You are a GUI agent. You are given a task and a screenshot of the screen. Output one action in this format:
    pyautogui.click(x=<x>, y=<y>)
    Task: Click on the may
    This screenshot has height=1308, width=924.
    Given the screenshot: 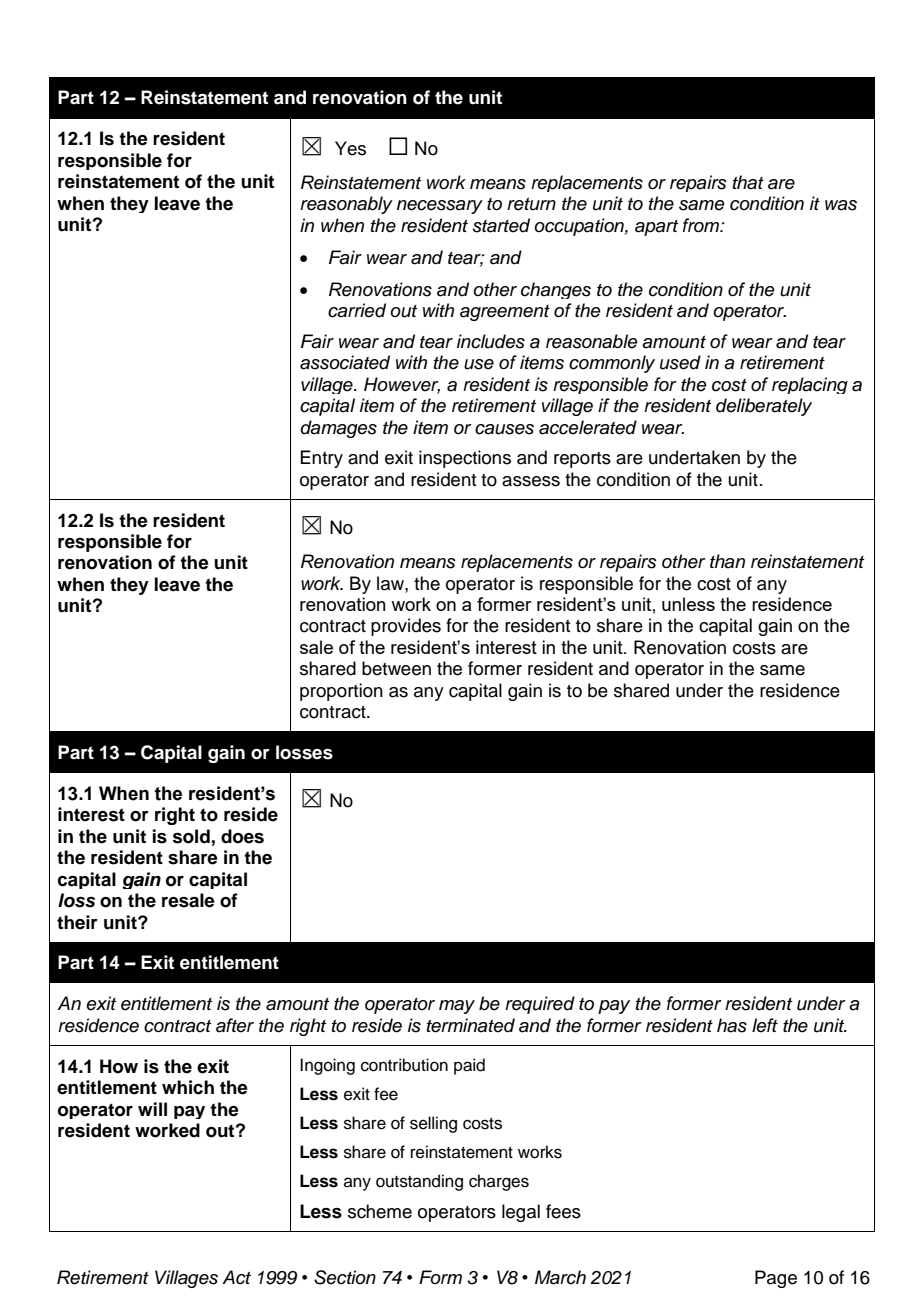 What is the action you would take?
    pyautogui.click(x=457, y=1007)
